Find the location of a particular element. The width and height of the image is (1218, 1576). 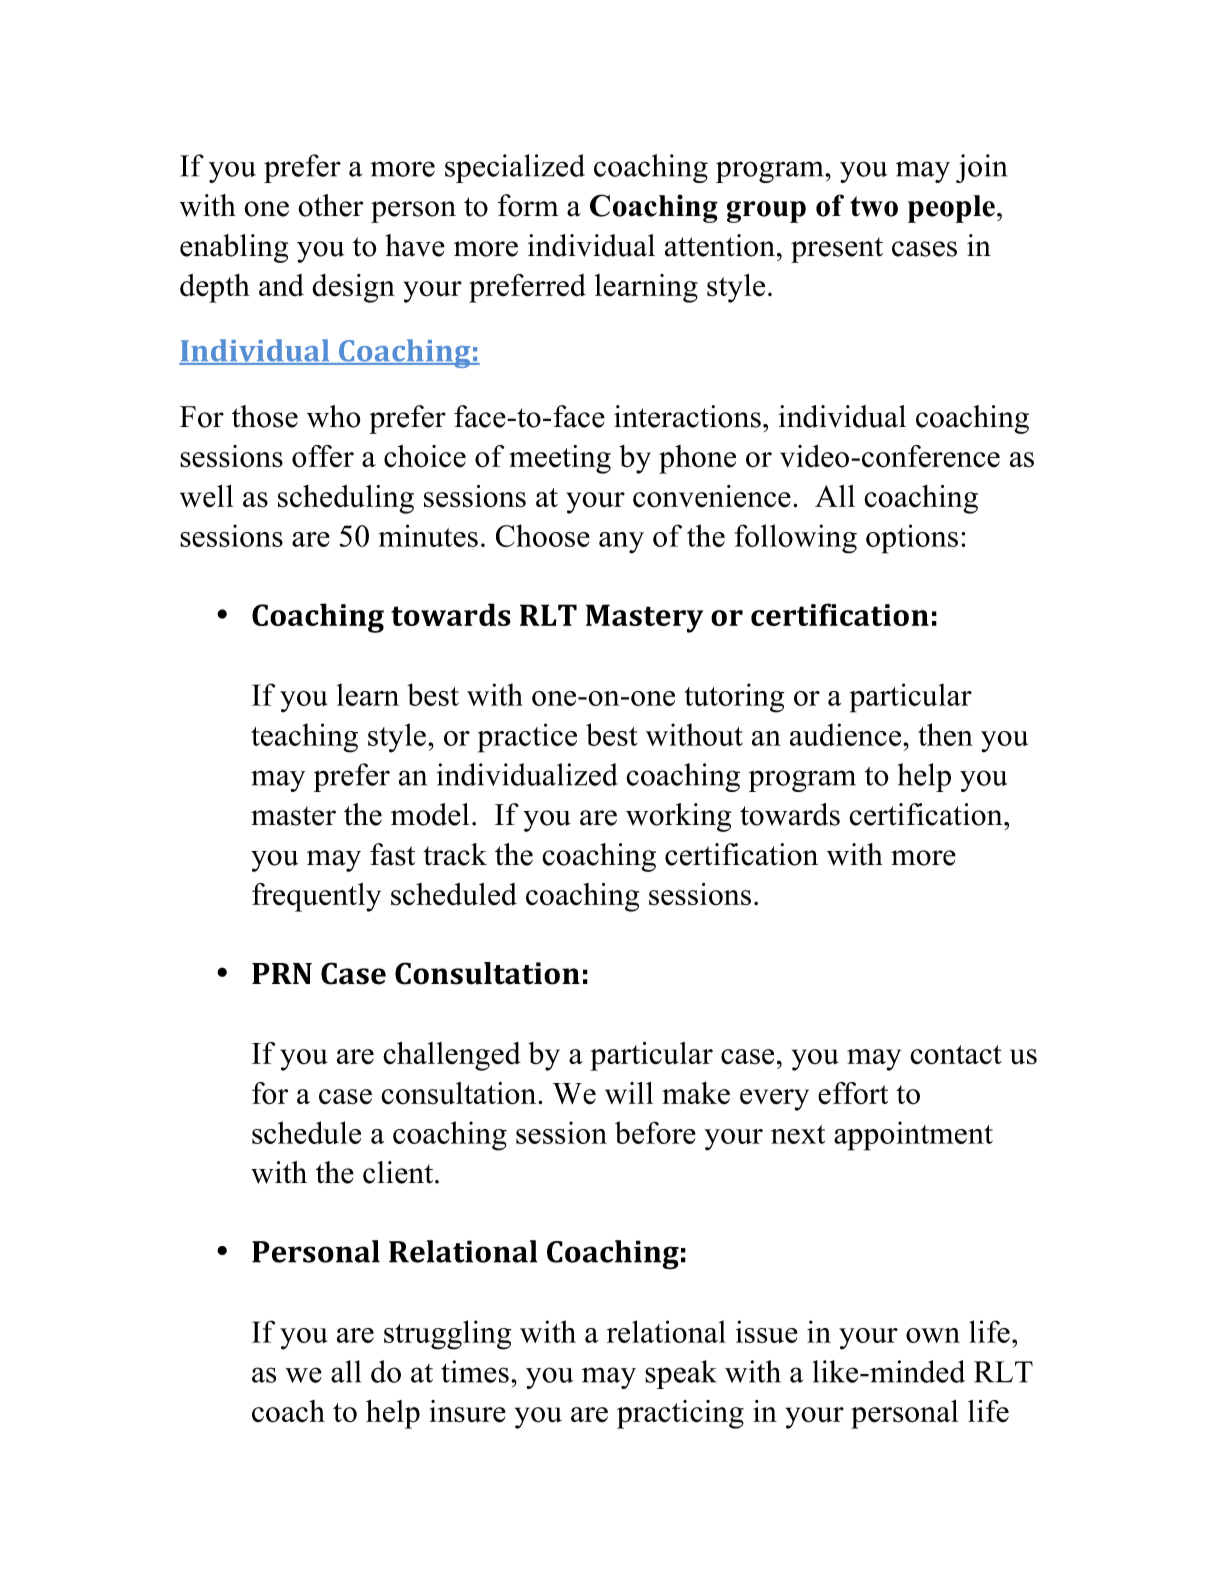

meeting is located at coordinates (560, 459).
